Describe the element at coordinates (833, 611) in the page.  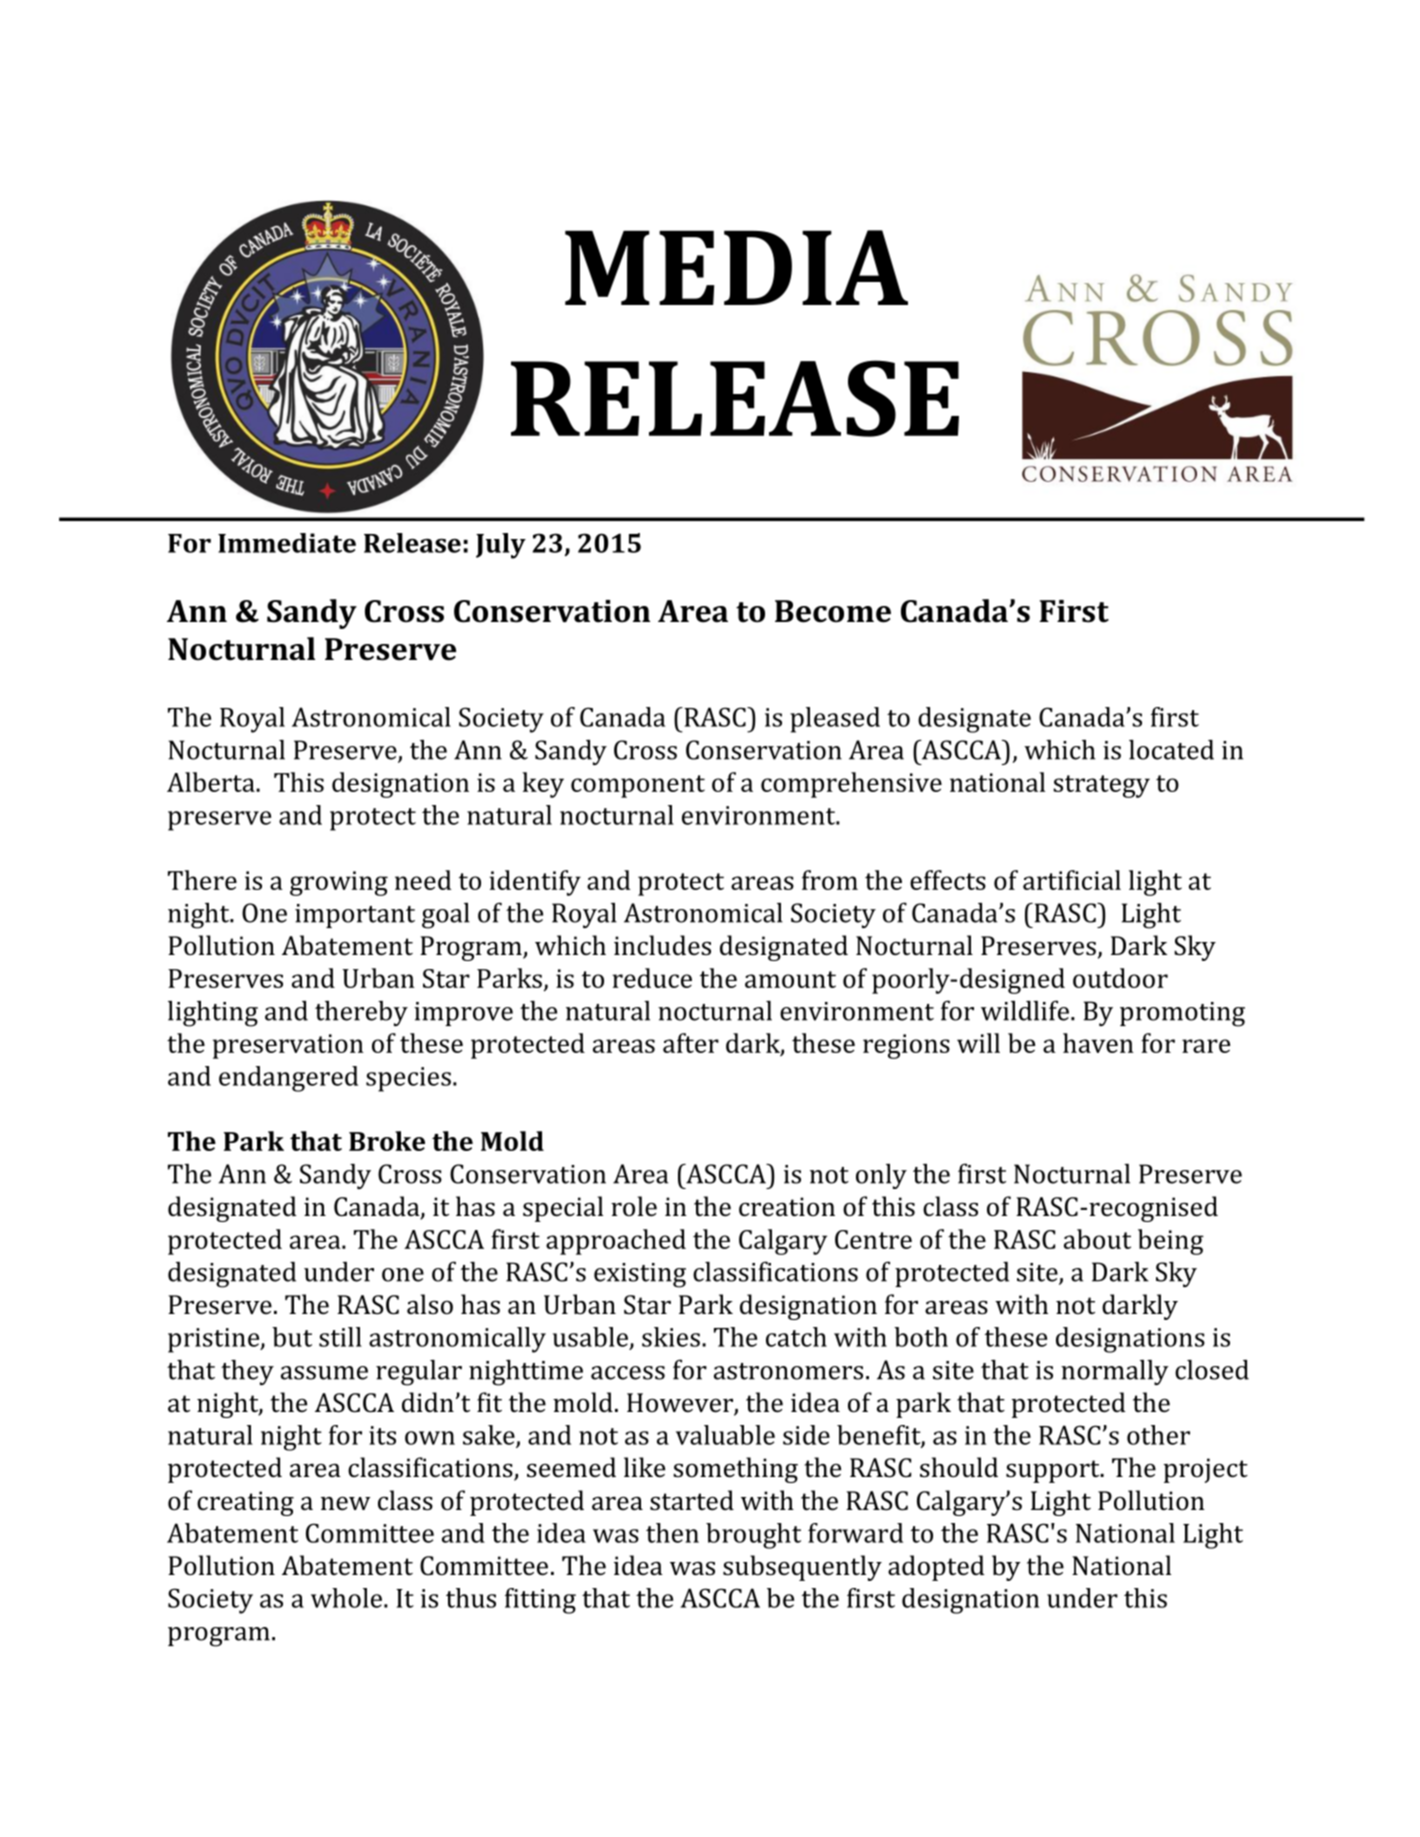
I see `Become` at that location.
